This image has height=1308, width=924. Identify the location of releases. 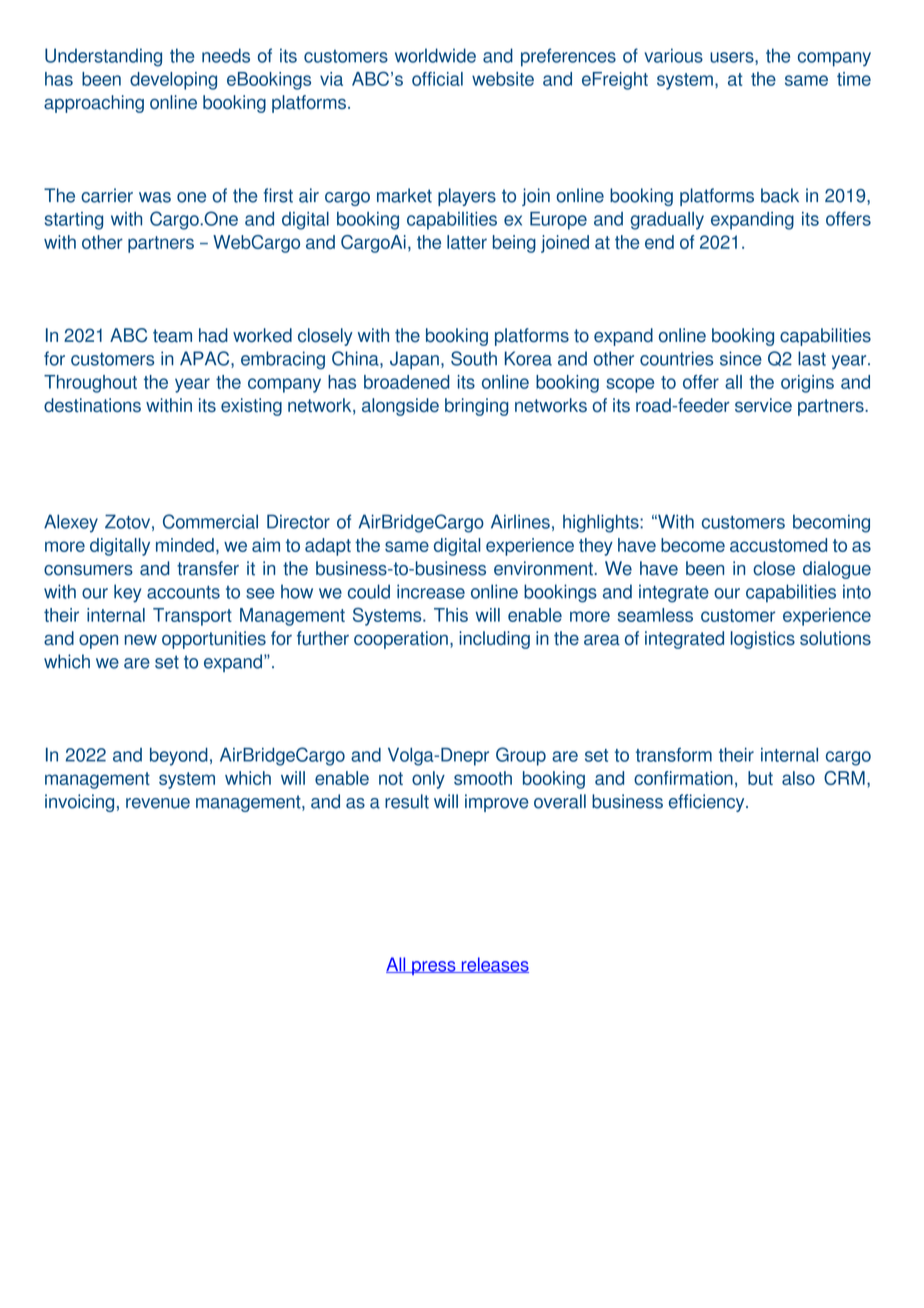
(494, 965).
